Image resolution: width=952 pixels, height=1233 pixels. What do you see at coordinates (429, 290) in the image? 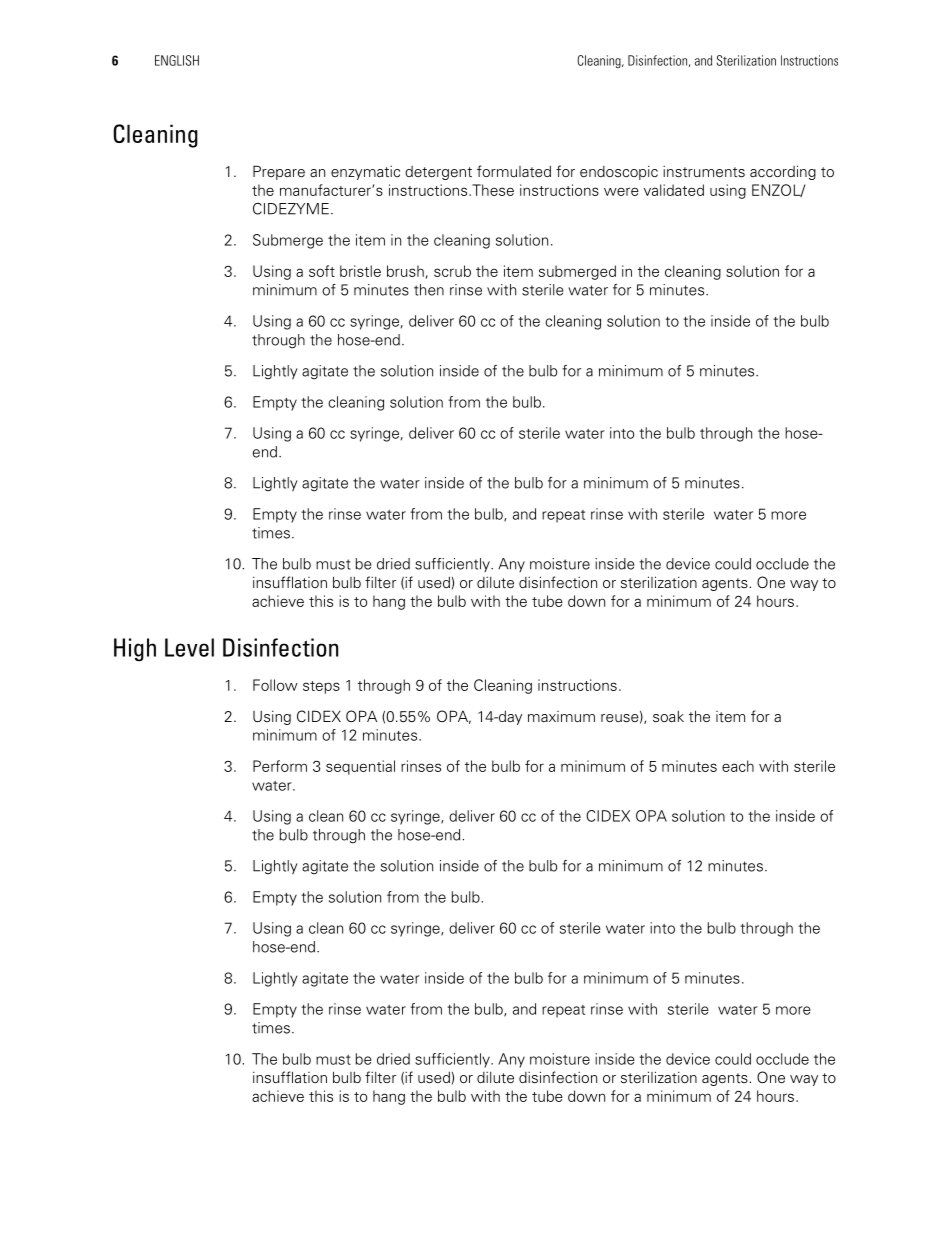
I see `then` at bounding box center [429, 290].
